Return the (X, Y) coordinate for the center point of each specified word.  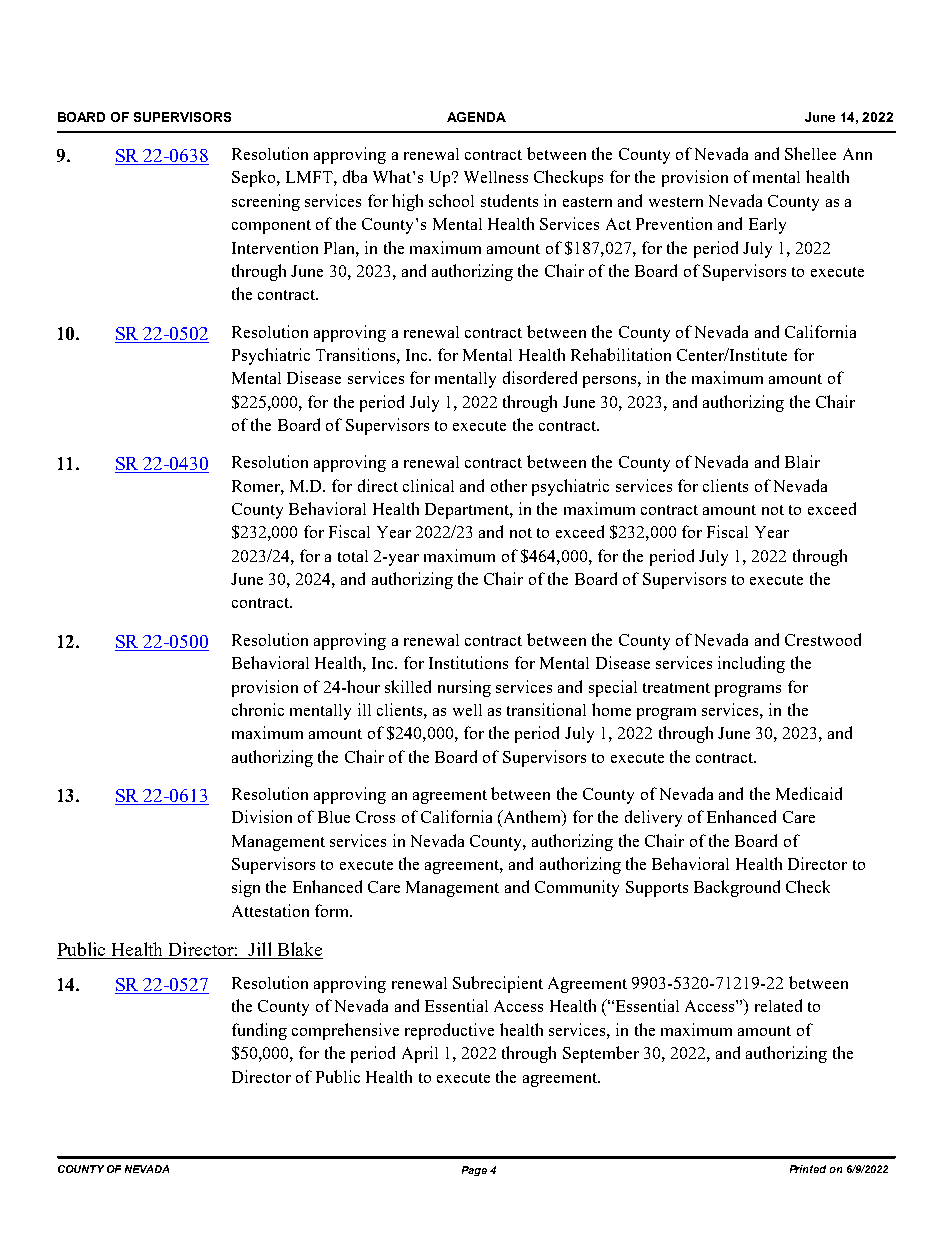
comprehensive (345, 1031)
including (751, 664)
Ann (857, 154)
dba (355, 176)
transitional (546, 709)
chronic (258, 709)
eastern (587, 202)
